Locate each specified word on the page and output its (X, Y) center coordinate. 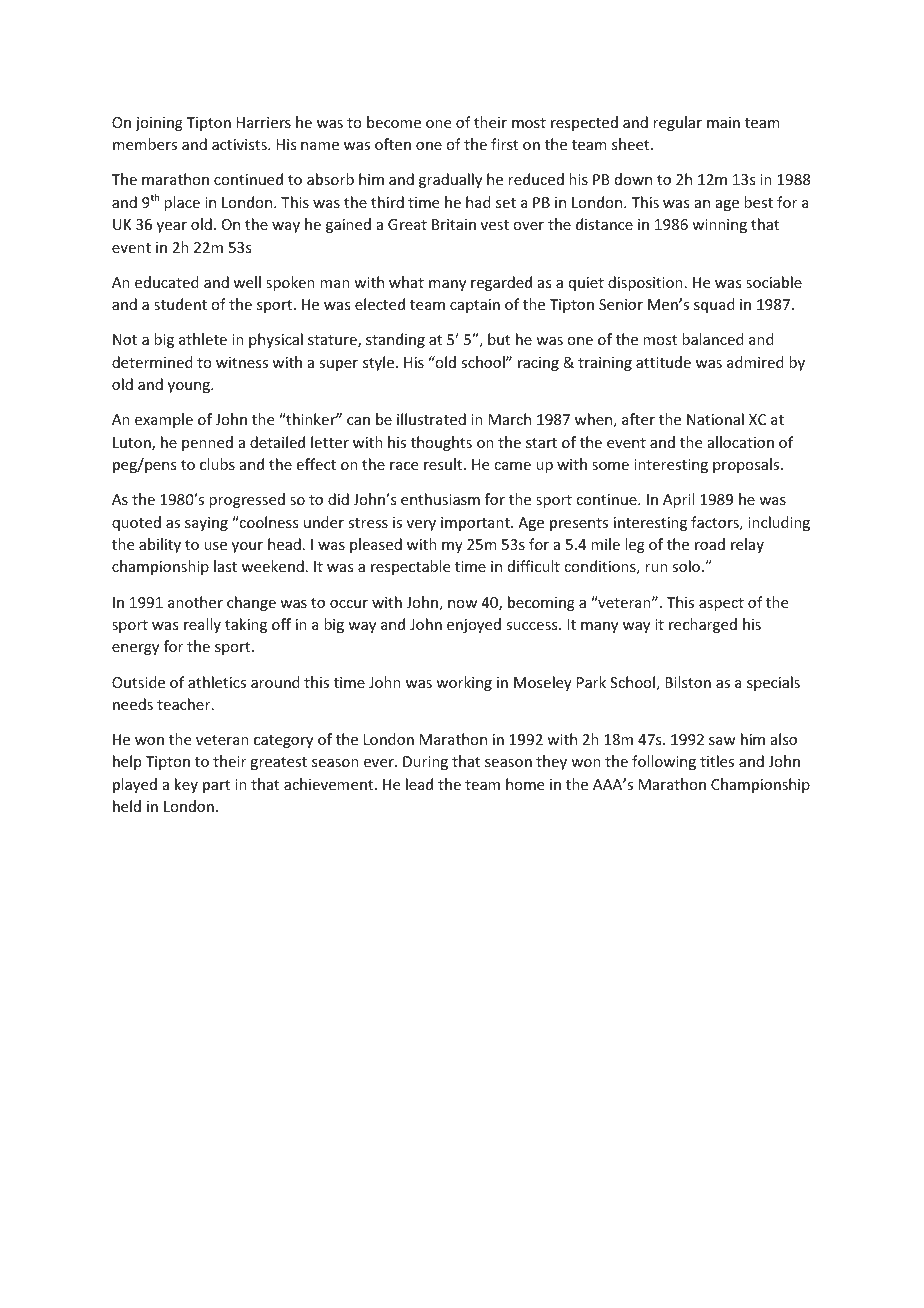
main (723, 122)
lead (419, 784)
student (180, 304)
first (504, 144)
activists (240, 144)
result (444, 464)
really (202, 625)
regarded (501, 283)
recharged (703, 625)
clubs (217, 464)
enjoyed (474, 625)
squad (714, 305)
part (216, 786)
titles (717, 761)
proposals (747, 465)
